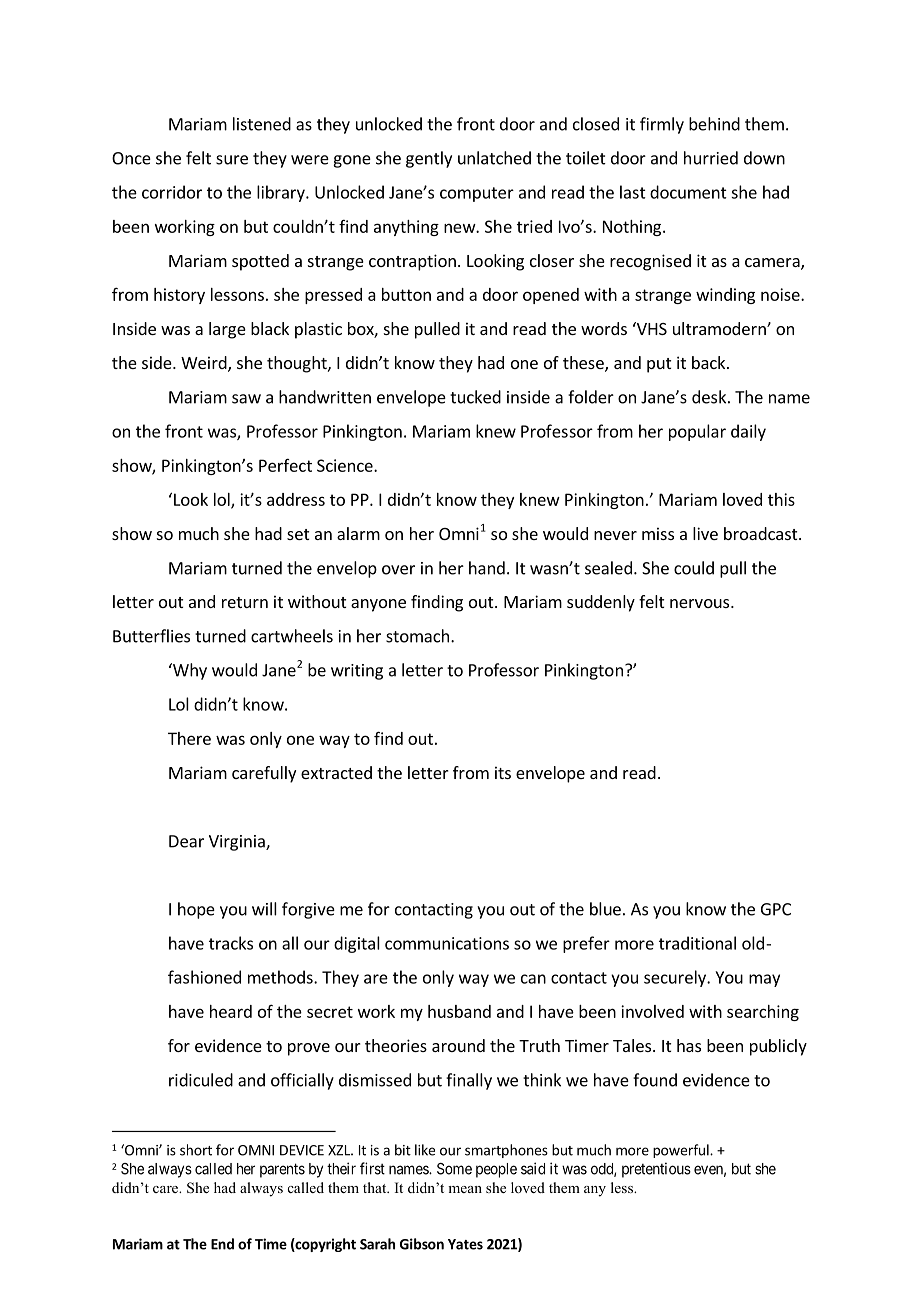  What do you see at coordinates (222, 1244) in the screenshot?
I see `End` at bounding box center [222, 1244].
